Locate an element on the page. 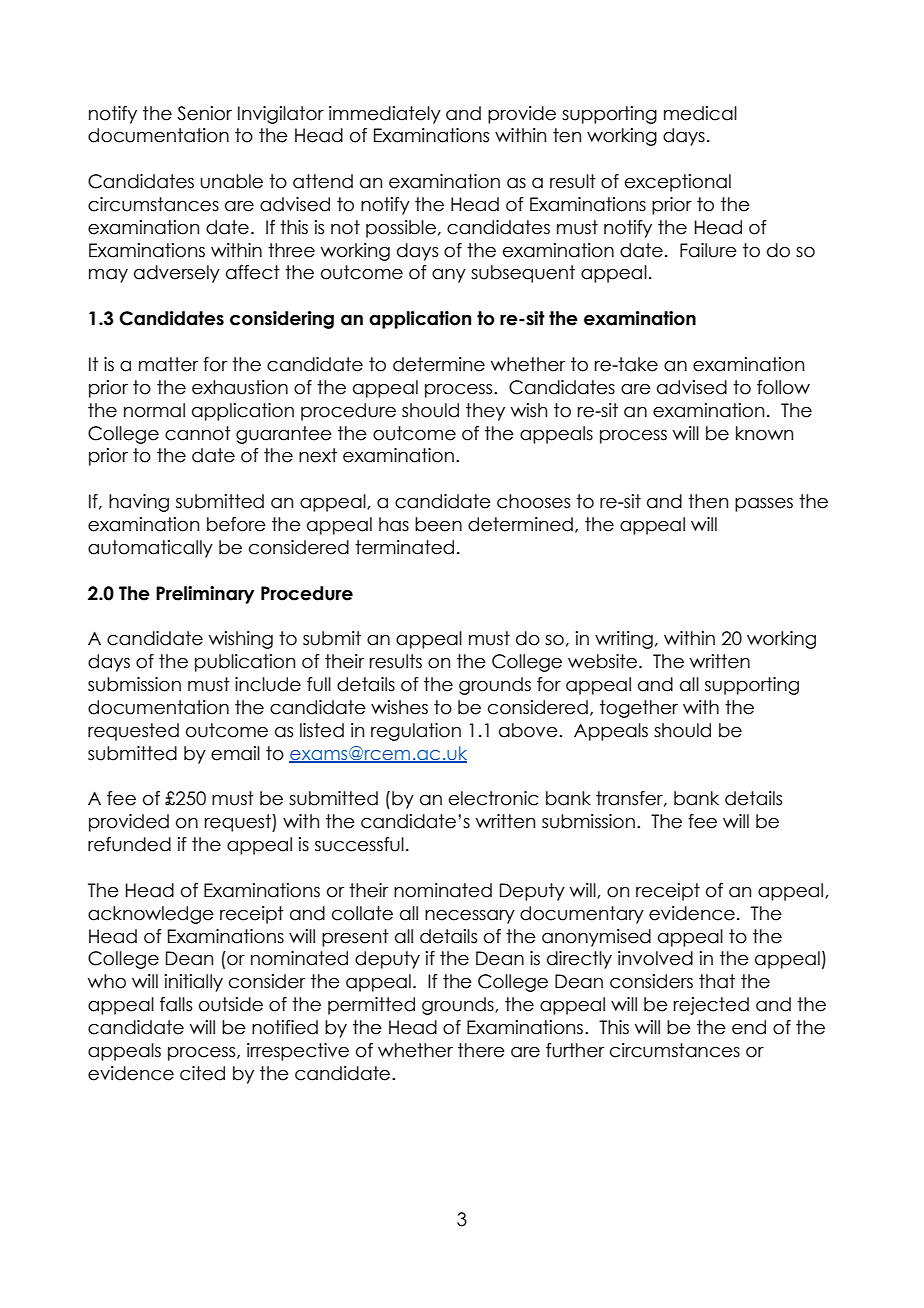 This document has height=1308, width=924. they is located at coordinates (485, 412).
